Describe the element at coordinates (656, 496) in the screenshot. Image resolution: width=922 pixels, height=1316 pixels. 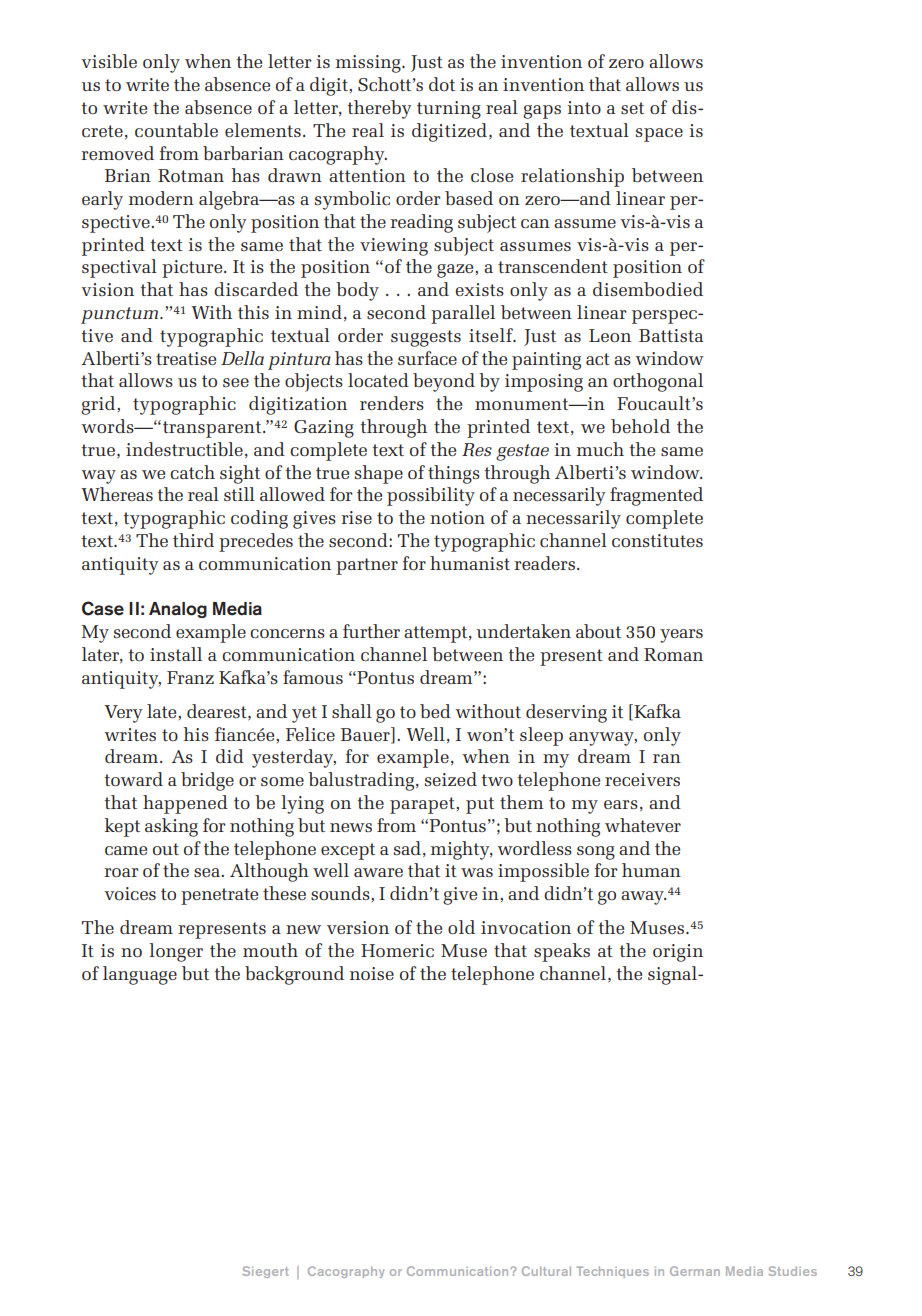
I see `fragmented` at that location.
